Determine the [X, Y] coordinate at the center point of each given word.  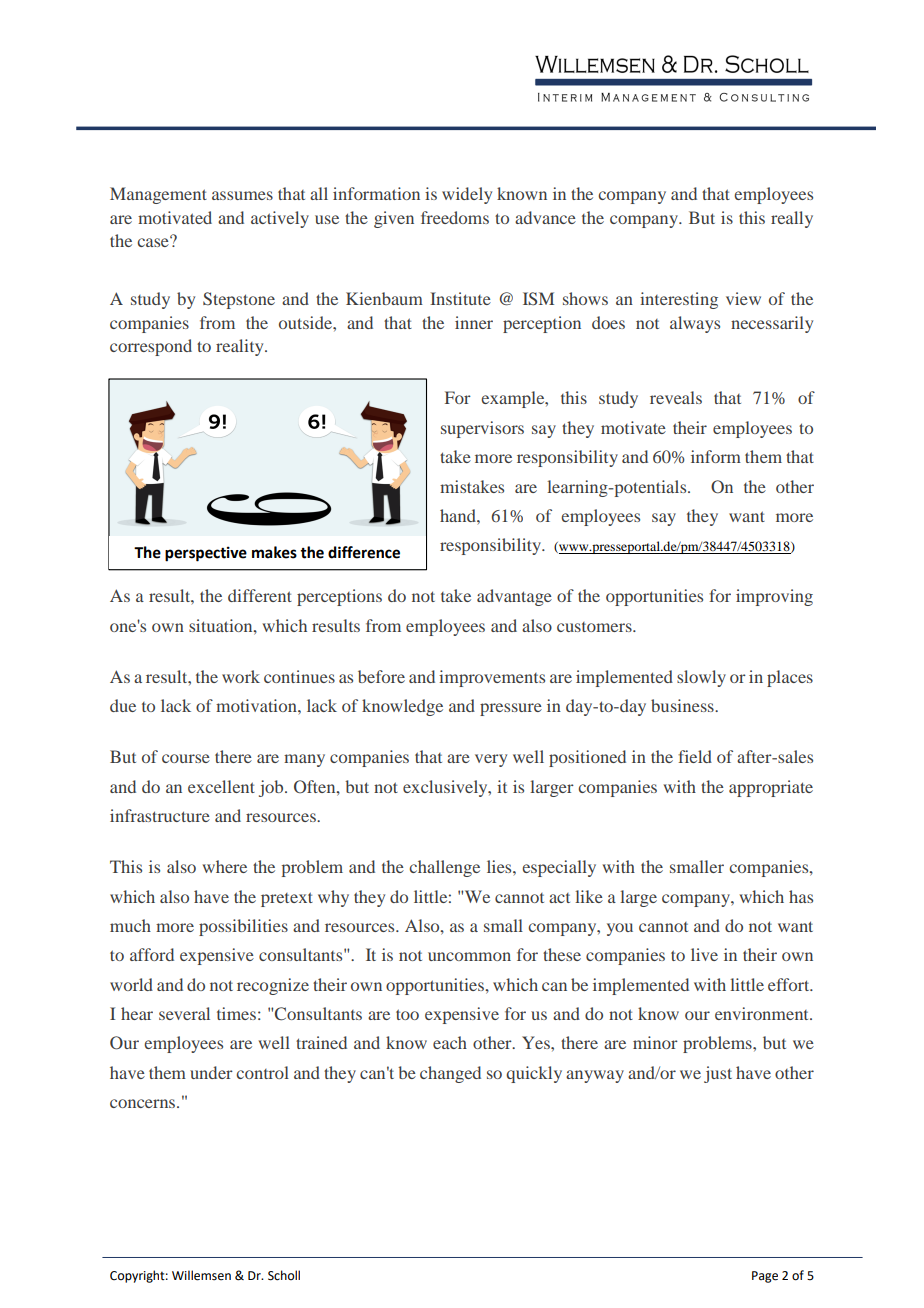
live [704, 954]
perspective [206, 554]
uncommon [469, 956]
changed [450, 1074]
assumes [242, 195]
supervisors [482, 429]
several [184, 1013]
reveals [676, 397]
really [792, 219]
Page [765, 1277]
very [491, 760]
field [695, 756]
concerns [144, 1103]
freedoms [455, 217]
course [186, 758]
